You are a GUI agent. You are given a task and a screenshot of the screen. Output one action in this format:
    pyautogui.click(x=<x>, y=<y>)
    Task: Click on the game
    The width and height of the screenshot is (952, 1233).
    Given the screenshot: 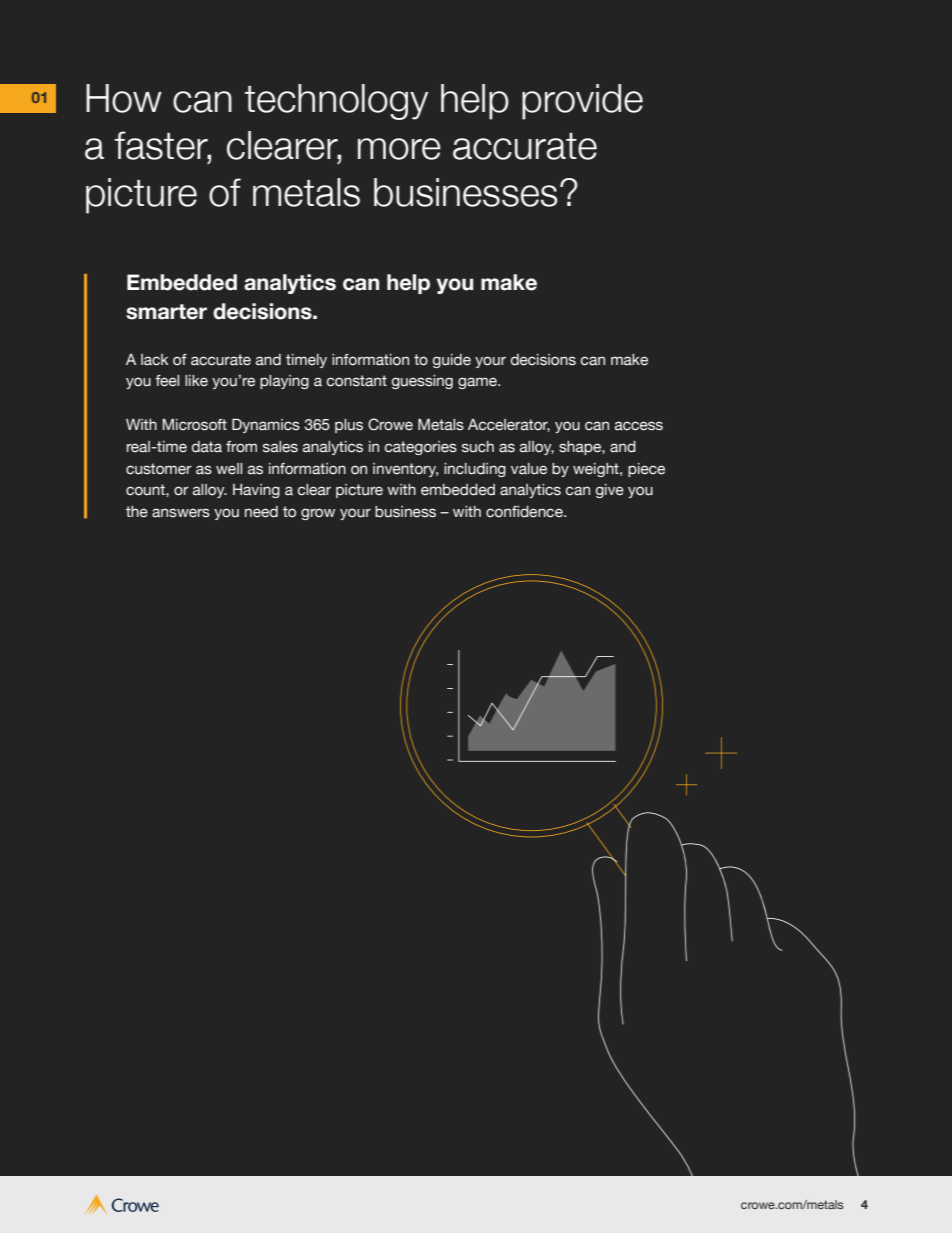 What is the action you would take?
    pyautogui.click(x=478, y=383)
